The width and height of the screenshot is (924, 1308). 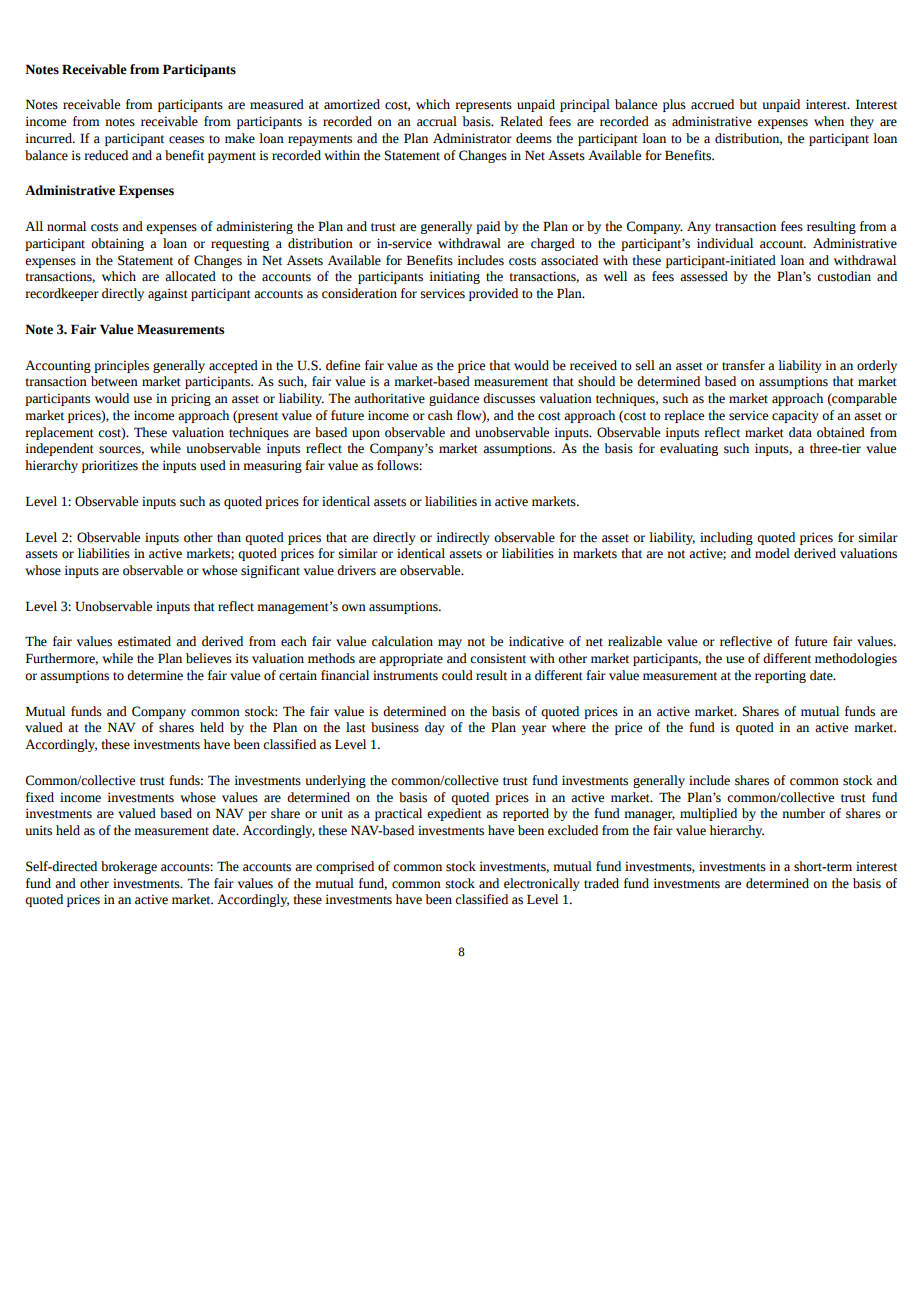 What do you see at coordinates (121, 366) in the screenshot?
I see `principles` at bounding box center [121, 366].
